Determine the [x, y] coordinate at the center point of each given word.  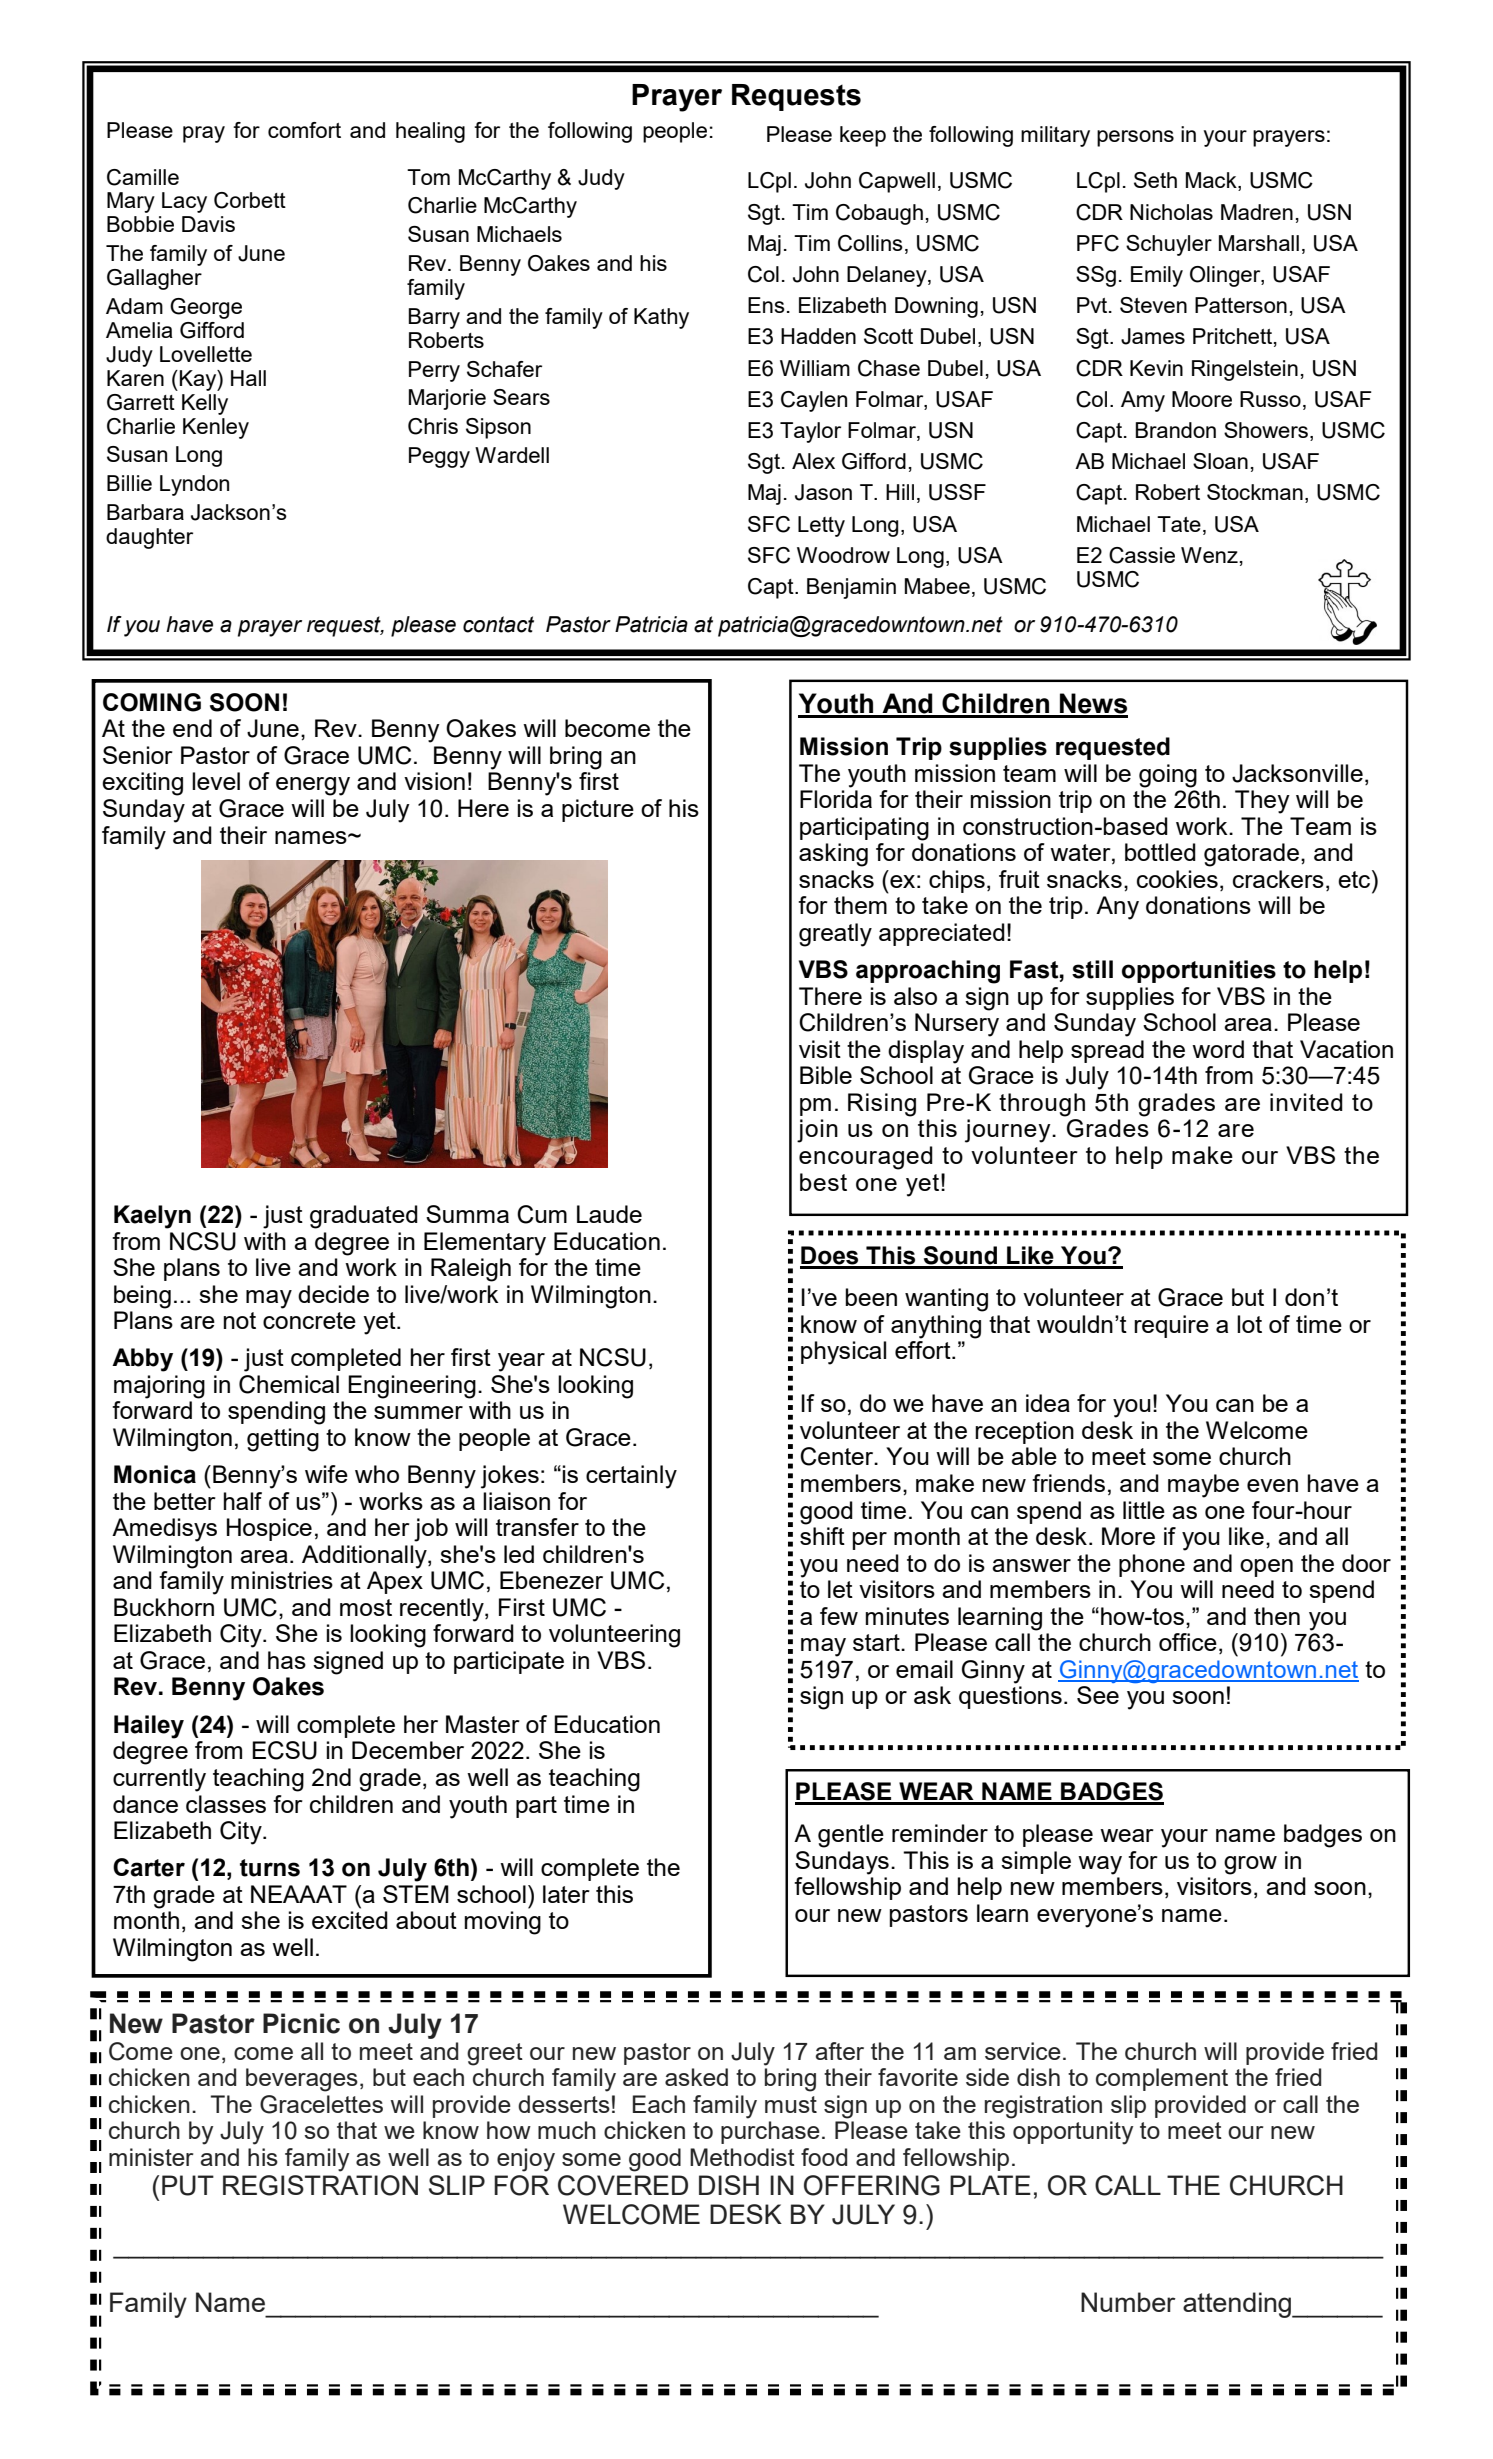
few [839, 1616]
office [1188, 1642]
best [823, 1182]
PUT [188, 2185]
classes [226, 1804]
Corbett [250, 200]
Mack [1212, 181]
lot [1249, 1324]
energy [313, 786]
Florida [836, 799]
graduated [364, 1217]
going [1168, 776]
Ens [766, 305]
